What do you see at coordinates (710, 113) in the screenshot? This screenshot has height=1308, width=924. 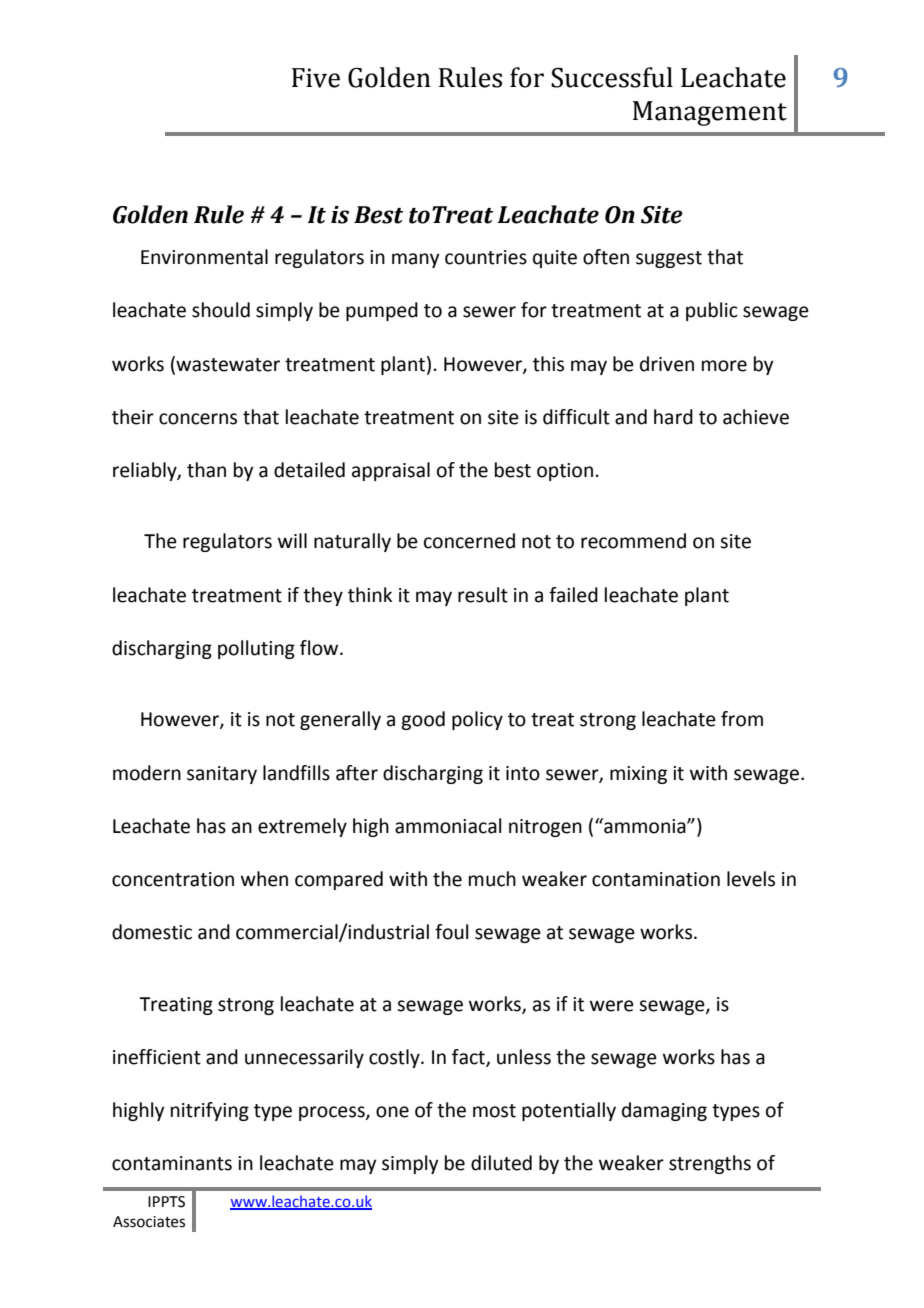 I see `Management` at bounding box center [710, 113].
